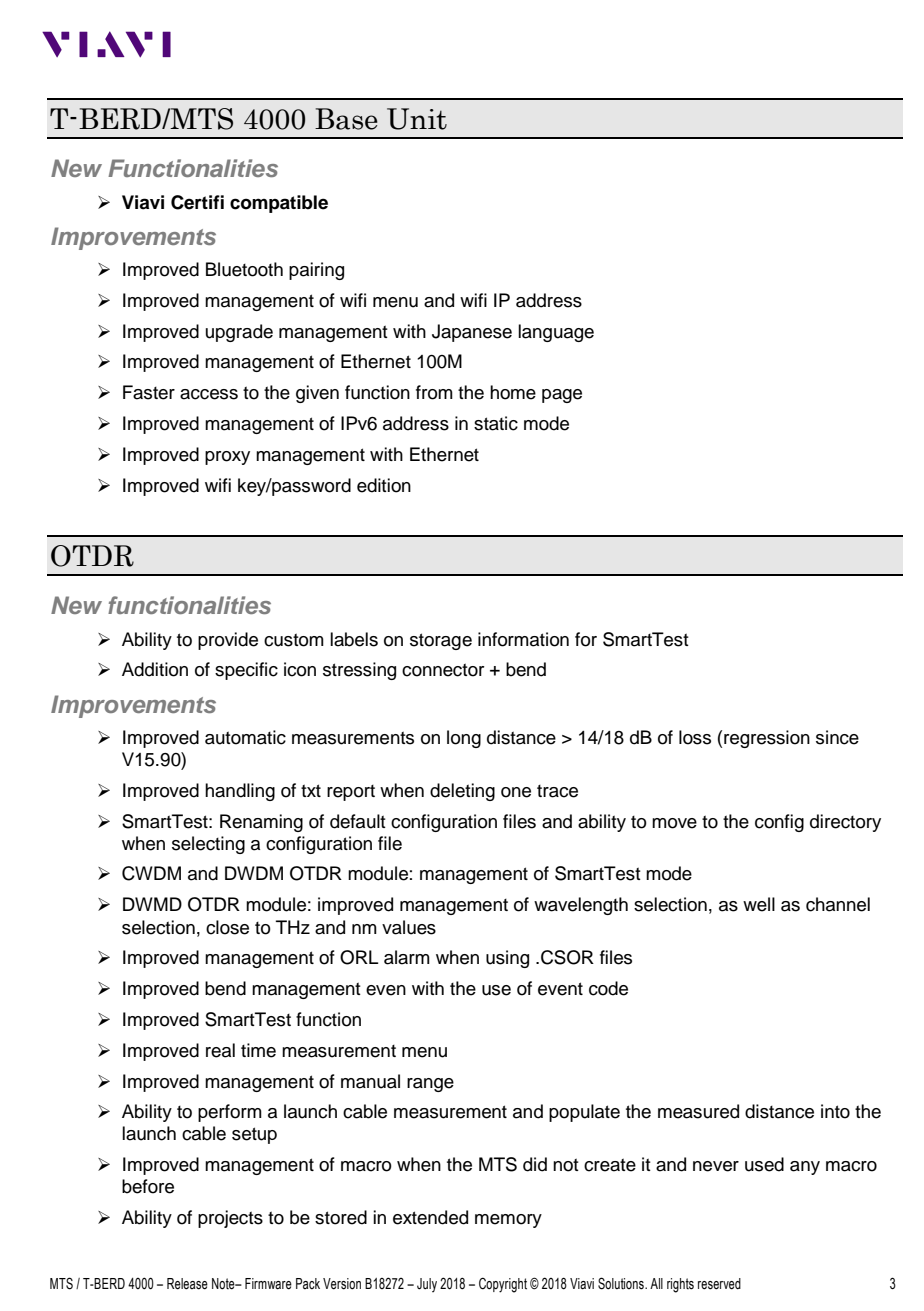  I want to click on language, so click(556, 333).
